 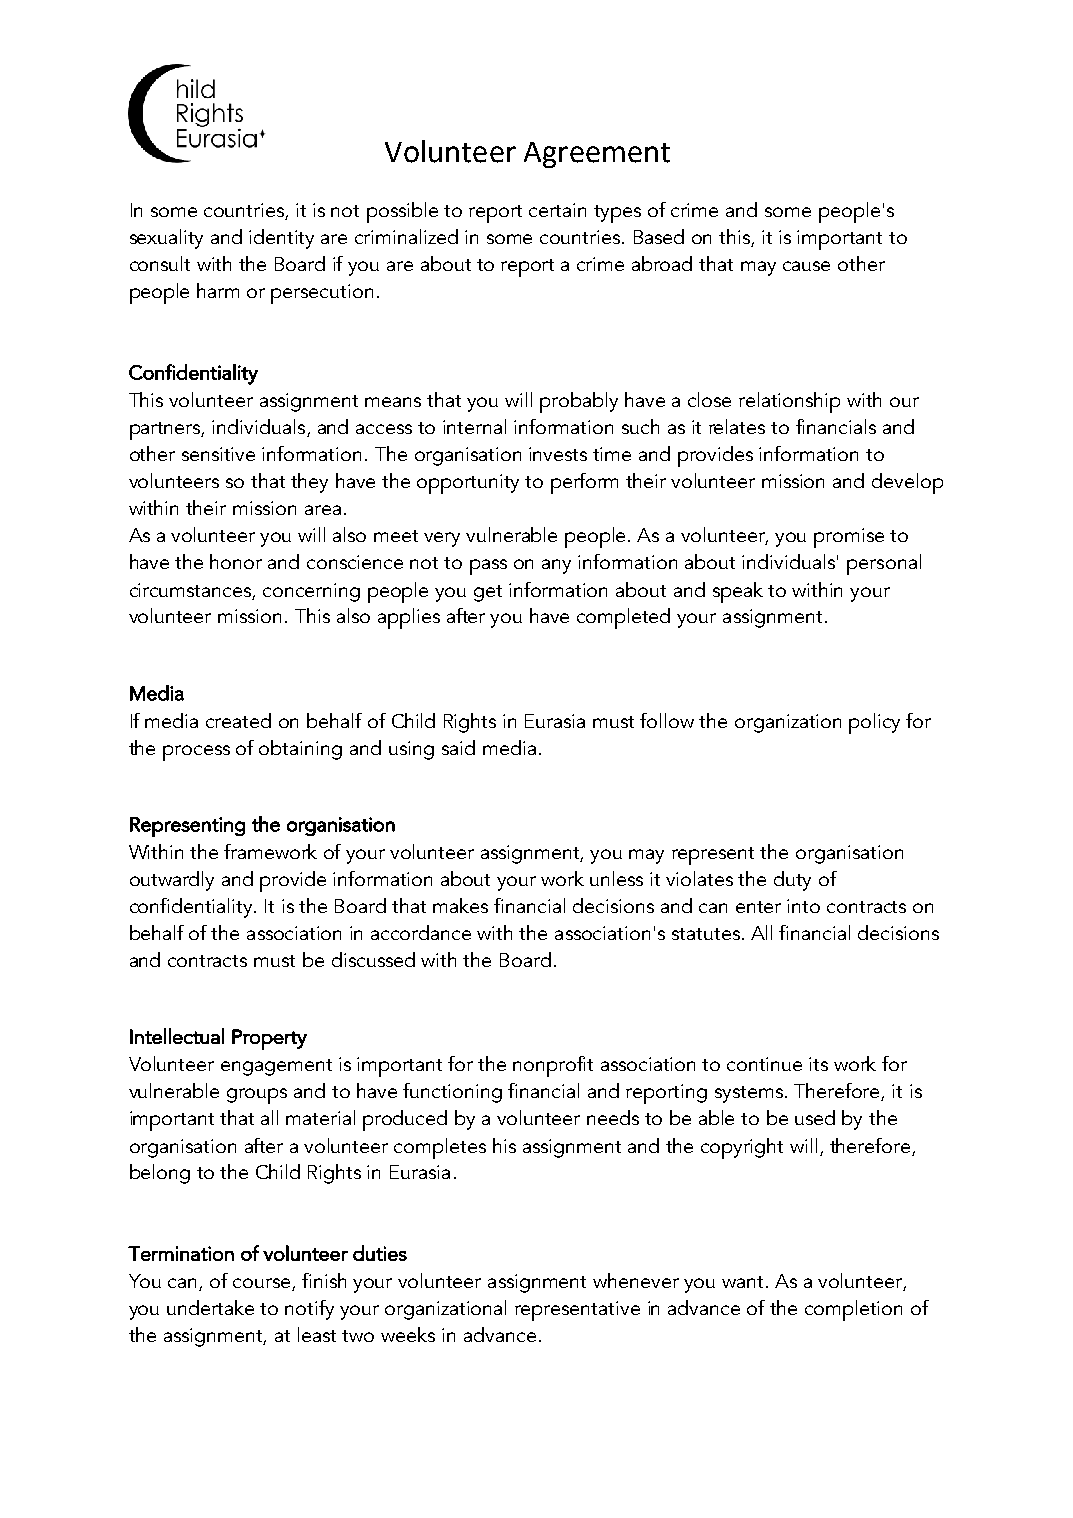 What do you see at coordinates (488, 593) in the screenshot?
I see `get` at bounding box center [488, 593].
